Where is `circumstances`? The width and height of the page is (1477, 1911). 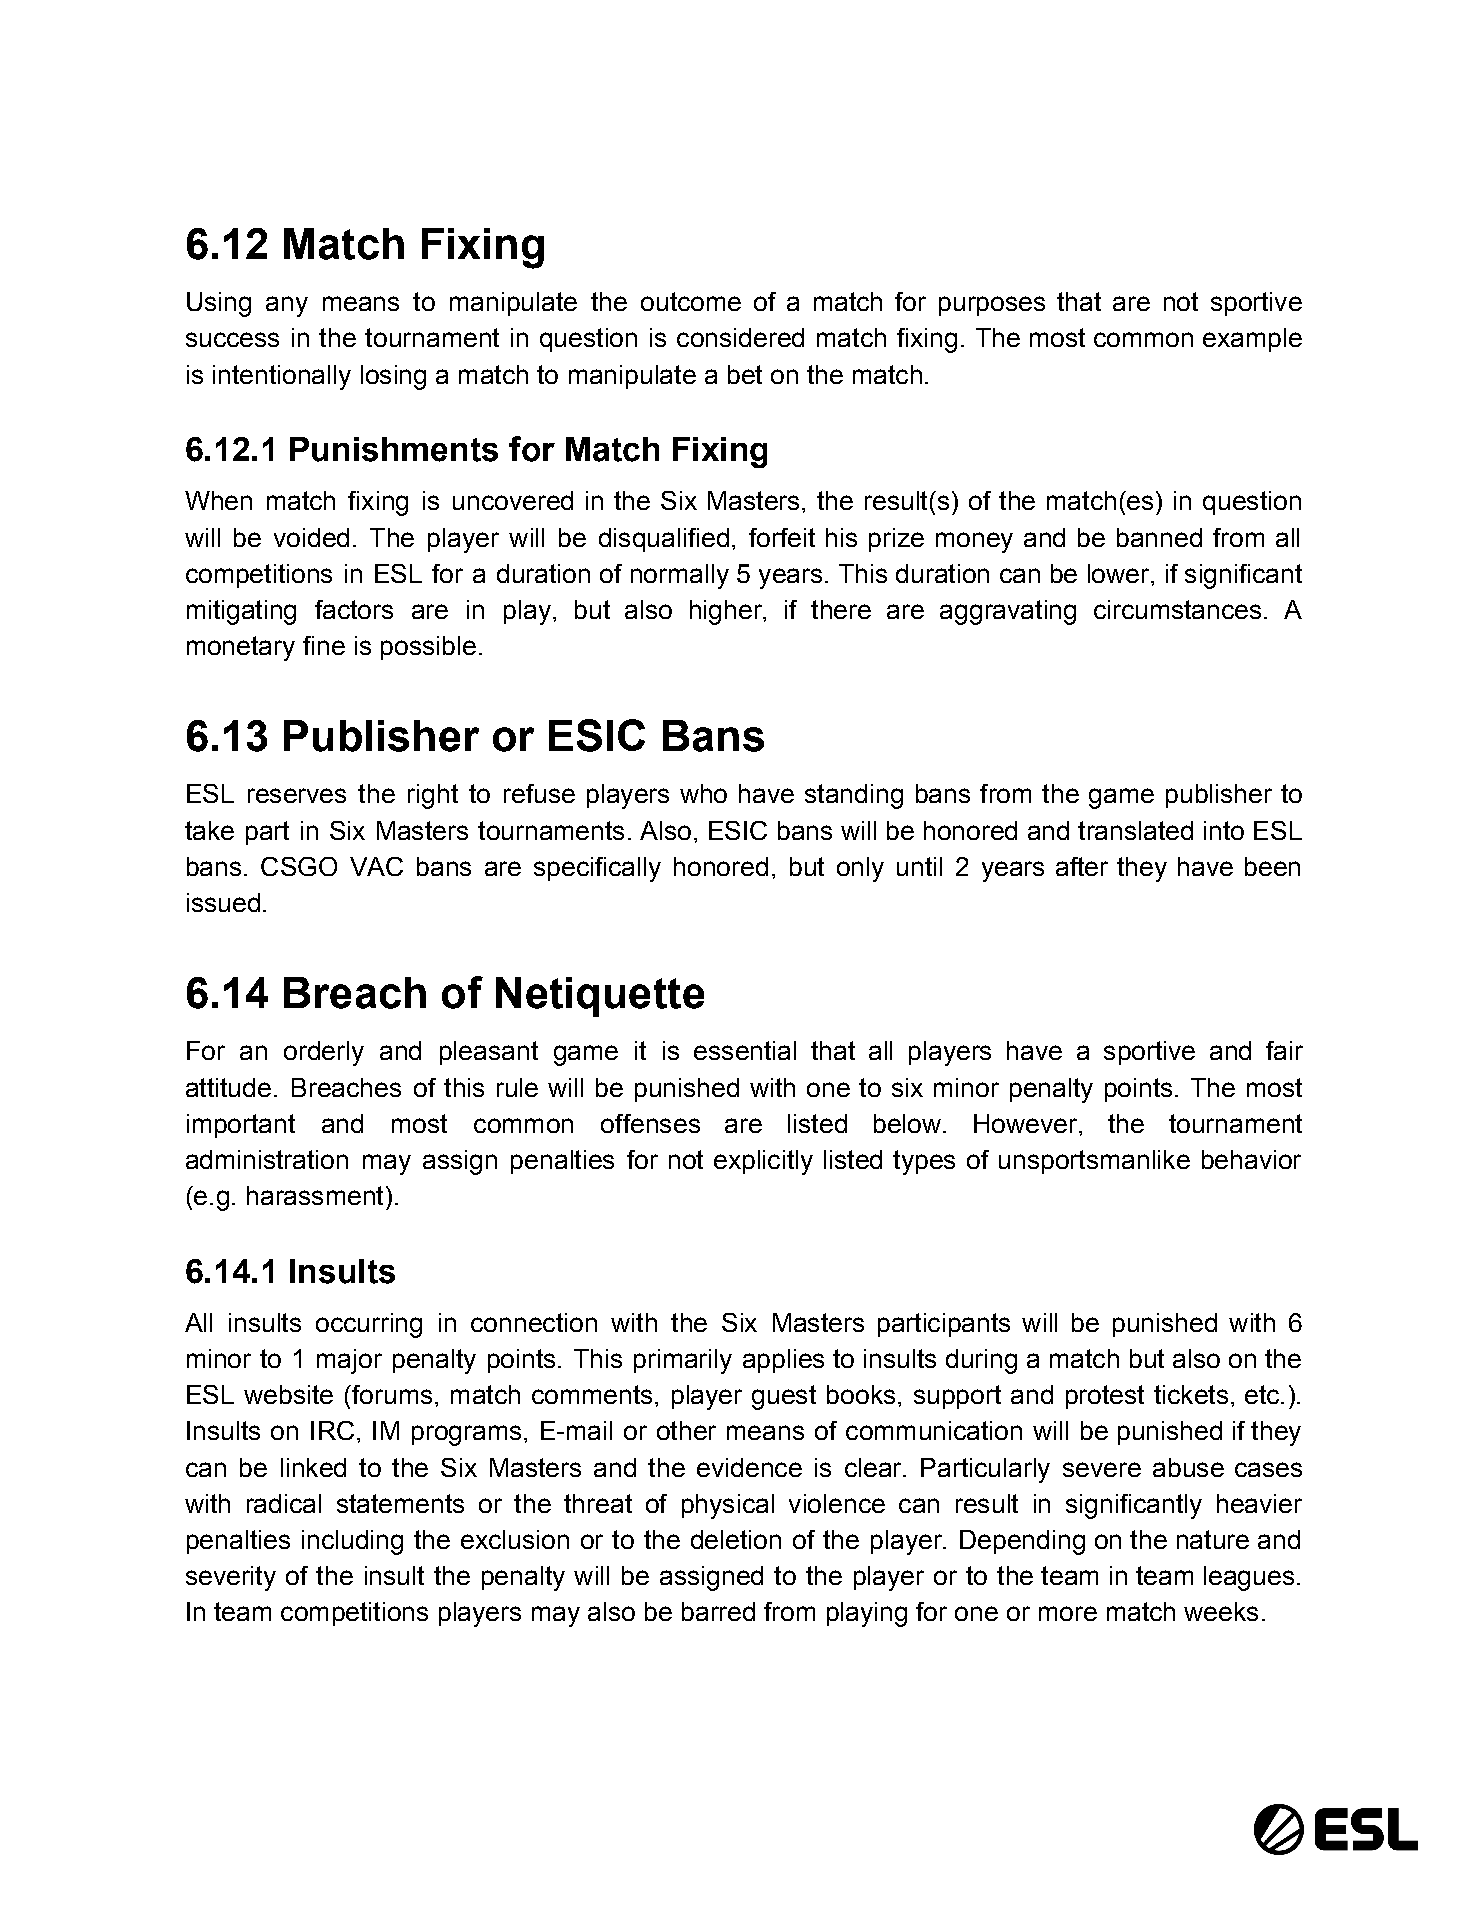 circumstances is located at coordinates (1177, 609).
